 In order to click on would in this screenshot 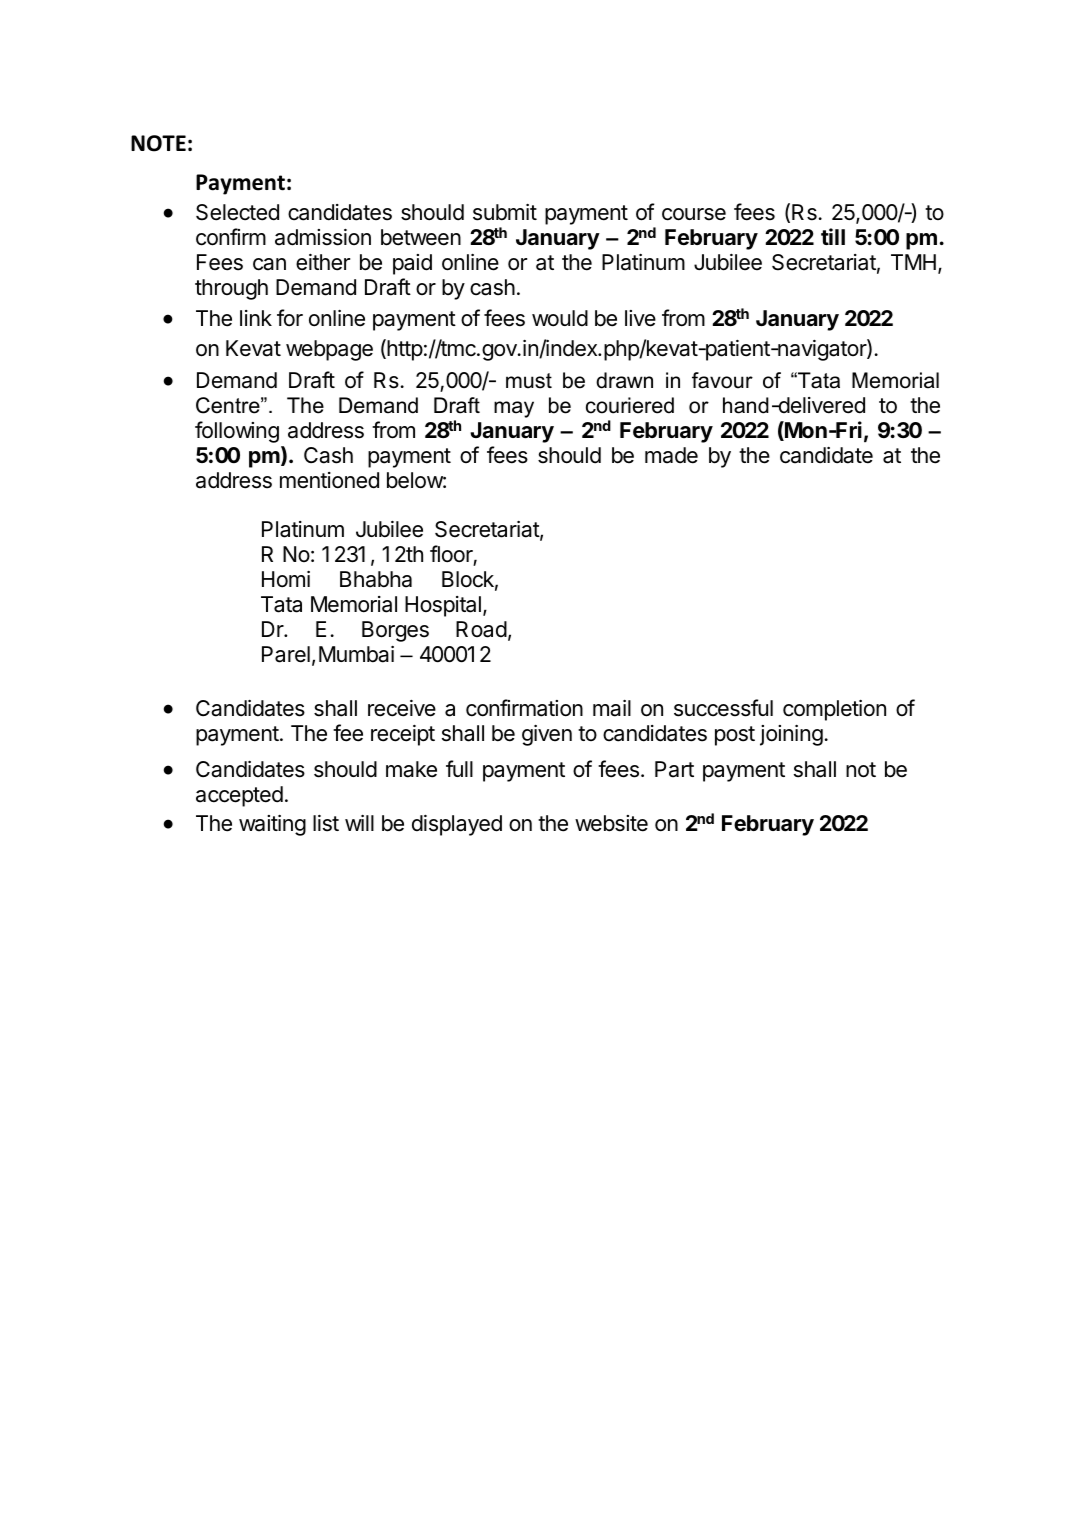, I will do `click(560, 318)`.
